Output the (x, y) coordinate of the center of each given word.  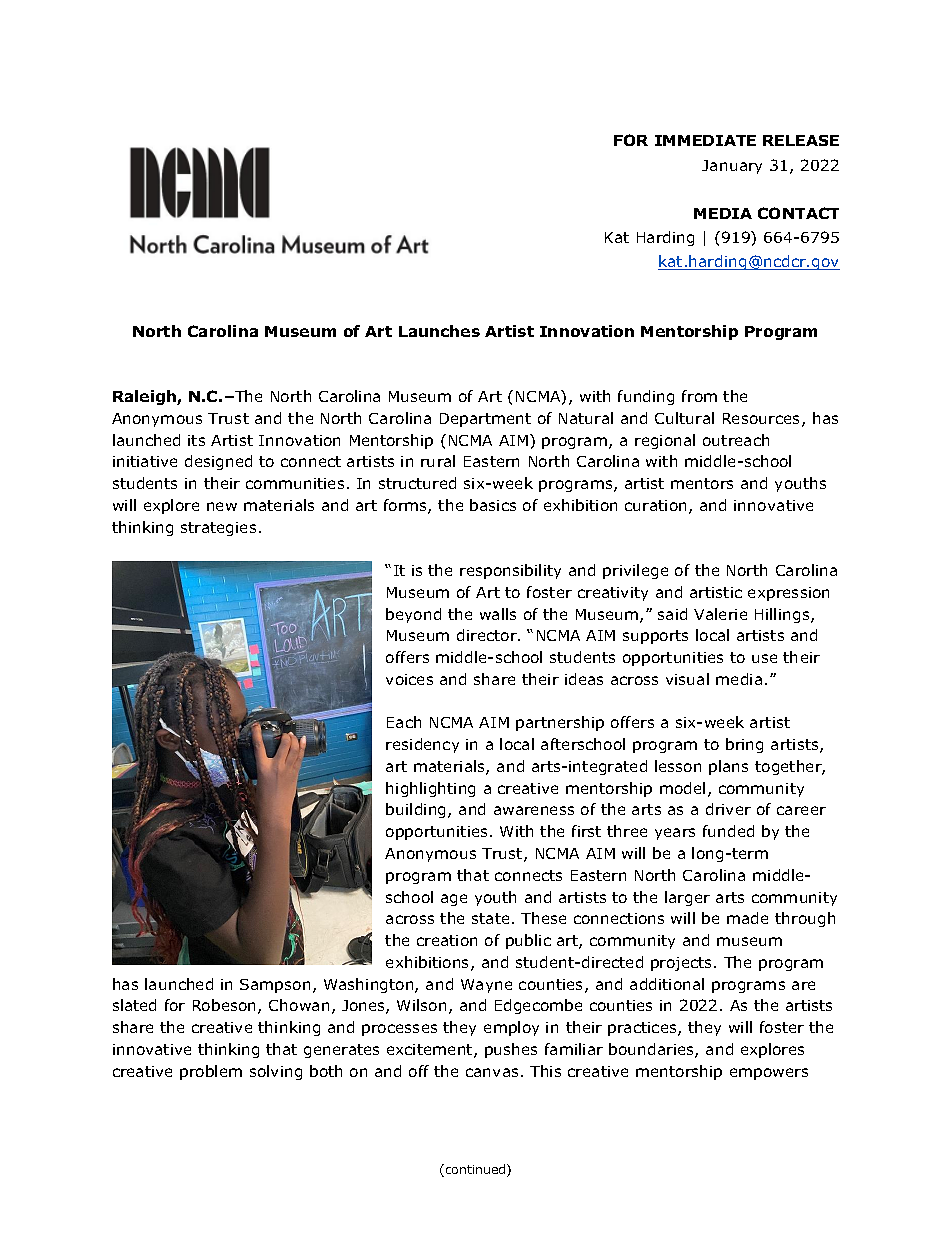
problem (211, 1072)
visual (687, 679)
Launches (439, 331)
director (488, 635)
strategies (218, 529)
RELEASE (801, 140)
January (732, 167)
